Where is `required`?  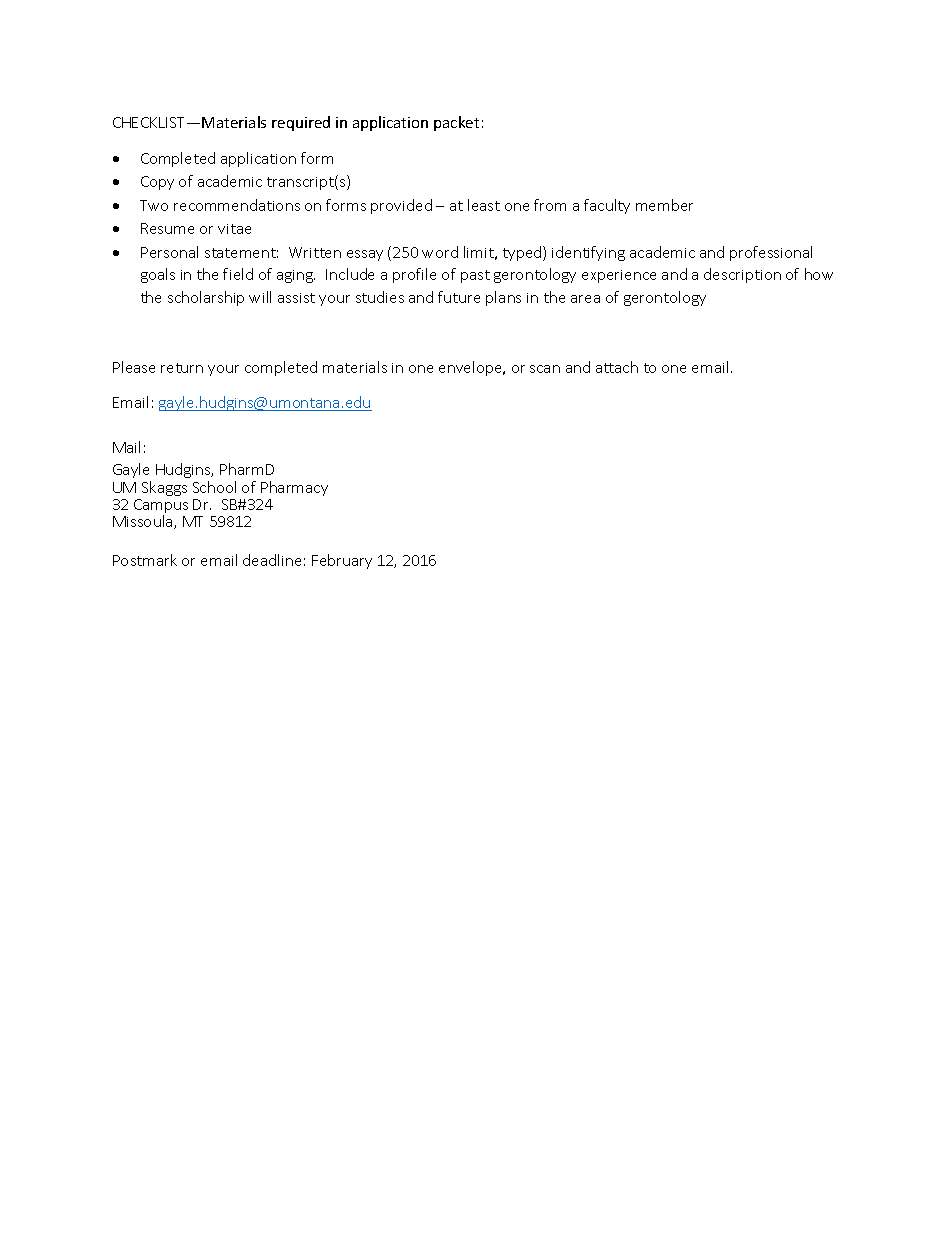
required is located at coordinates (301, 123).
